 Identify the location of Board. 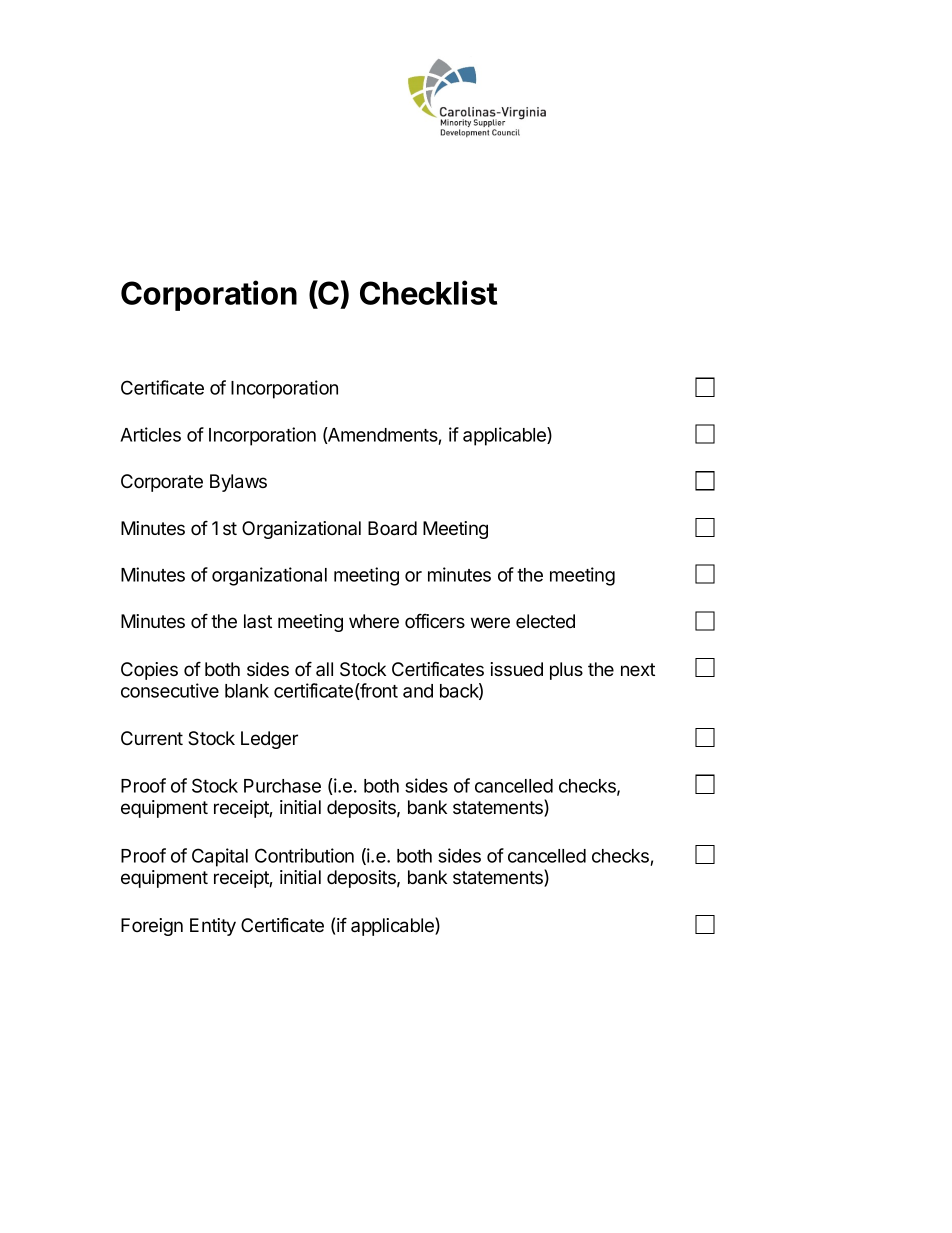
(392, 528).
